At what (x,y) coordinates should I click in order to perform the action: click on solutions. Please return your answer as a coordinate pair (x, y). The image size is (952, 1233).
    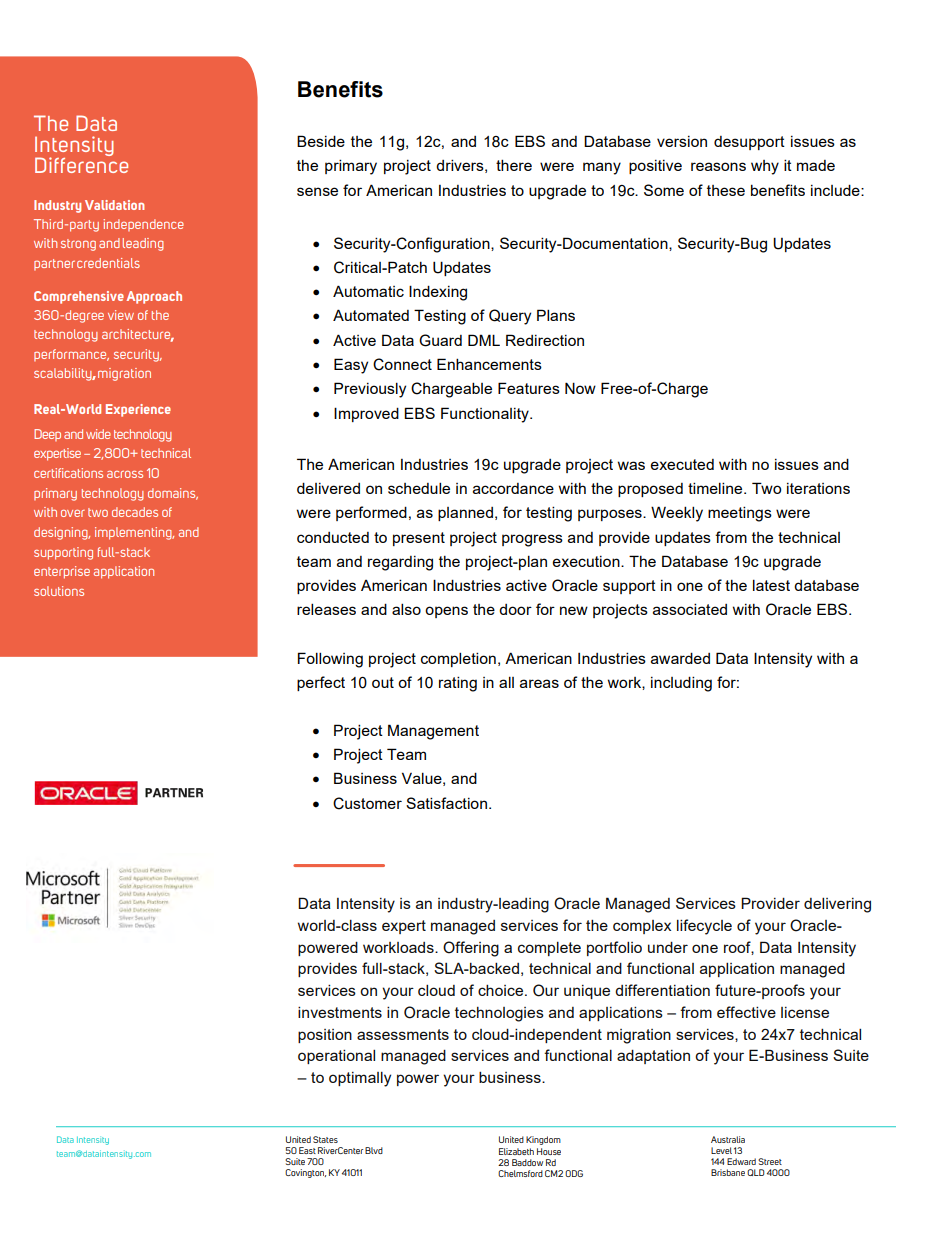
    Looking at the image, I should click on (59, 591).
